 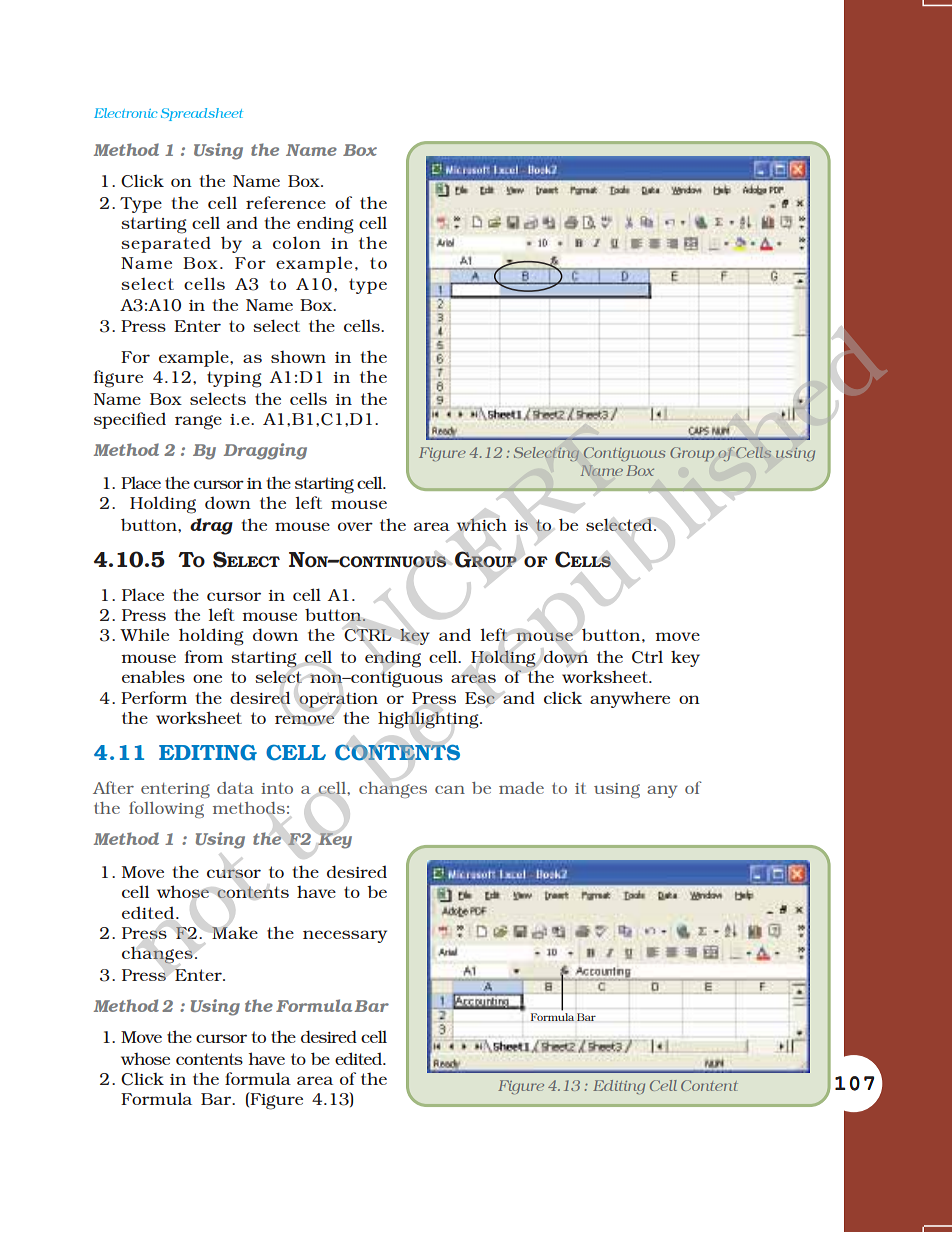 I want to click on shown, so click(x=298, y=357).
